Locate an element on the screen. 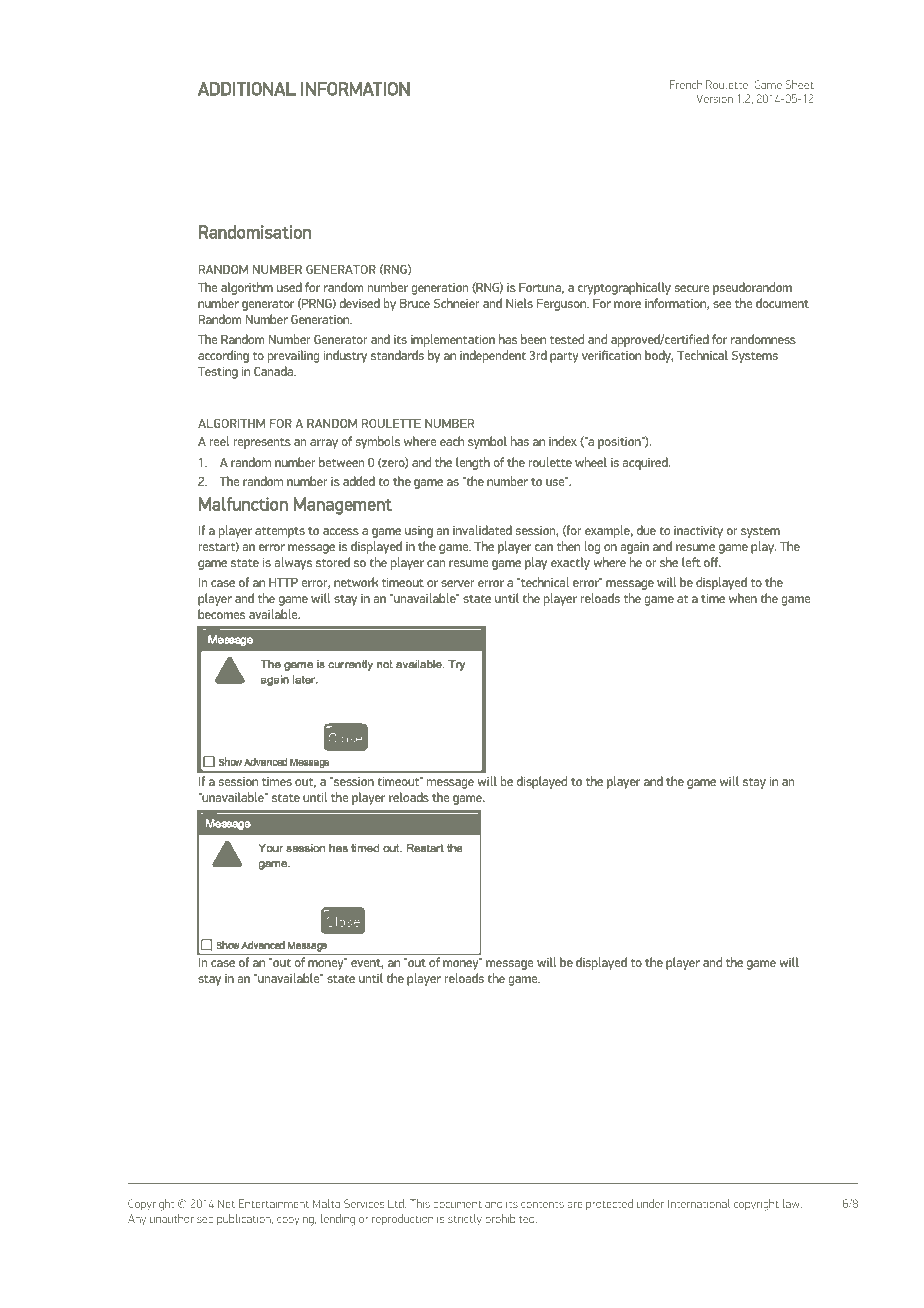  International is located at coordinates (699, 1203).
